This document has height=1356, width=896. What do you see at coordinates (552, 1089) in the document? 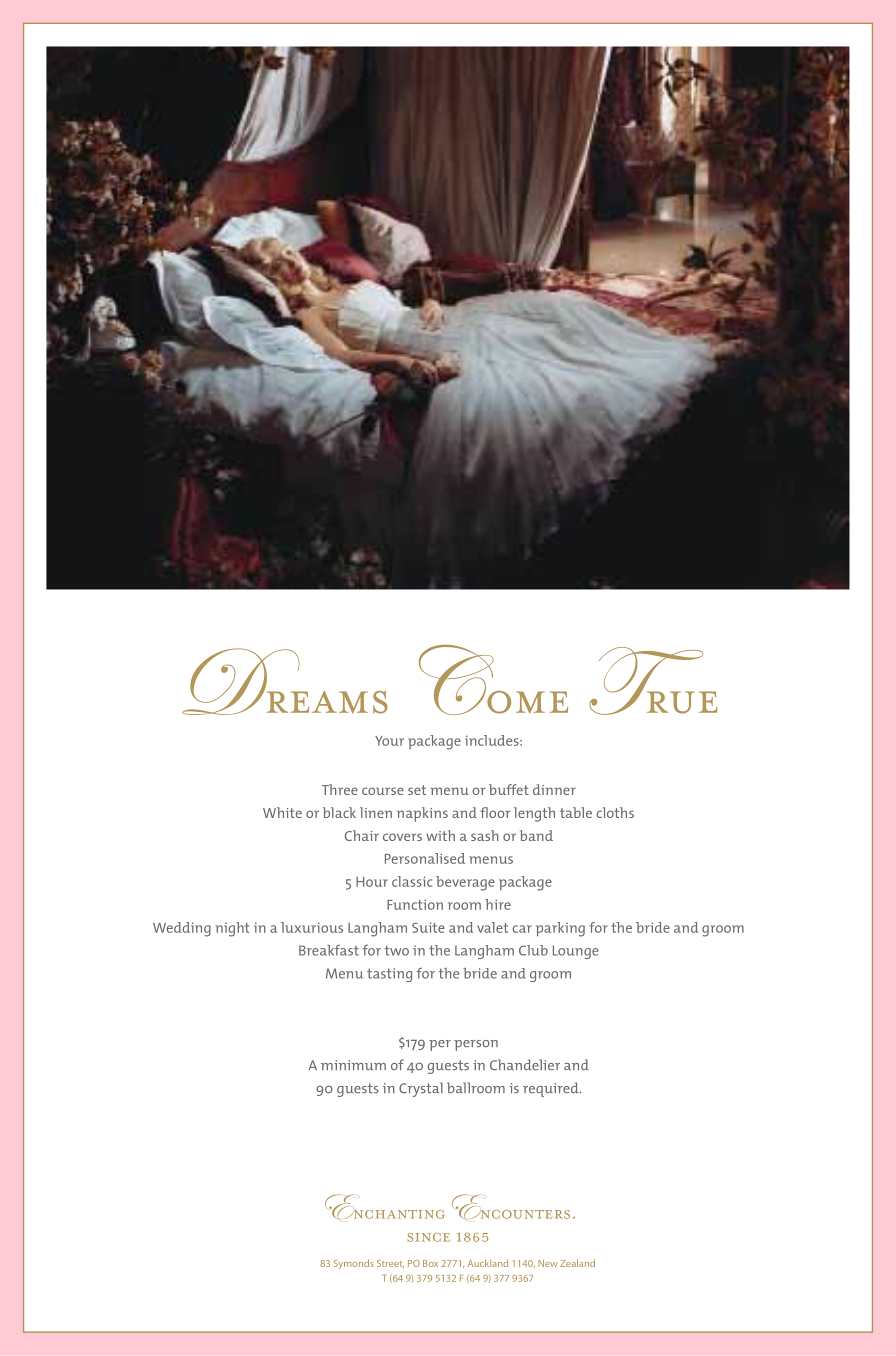
I see `required` at bounding box center [552, 1089].
